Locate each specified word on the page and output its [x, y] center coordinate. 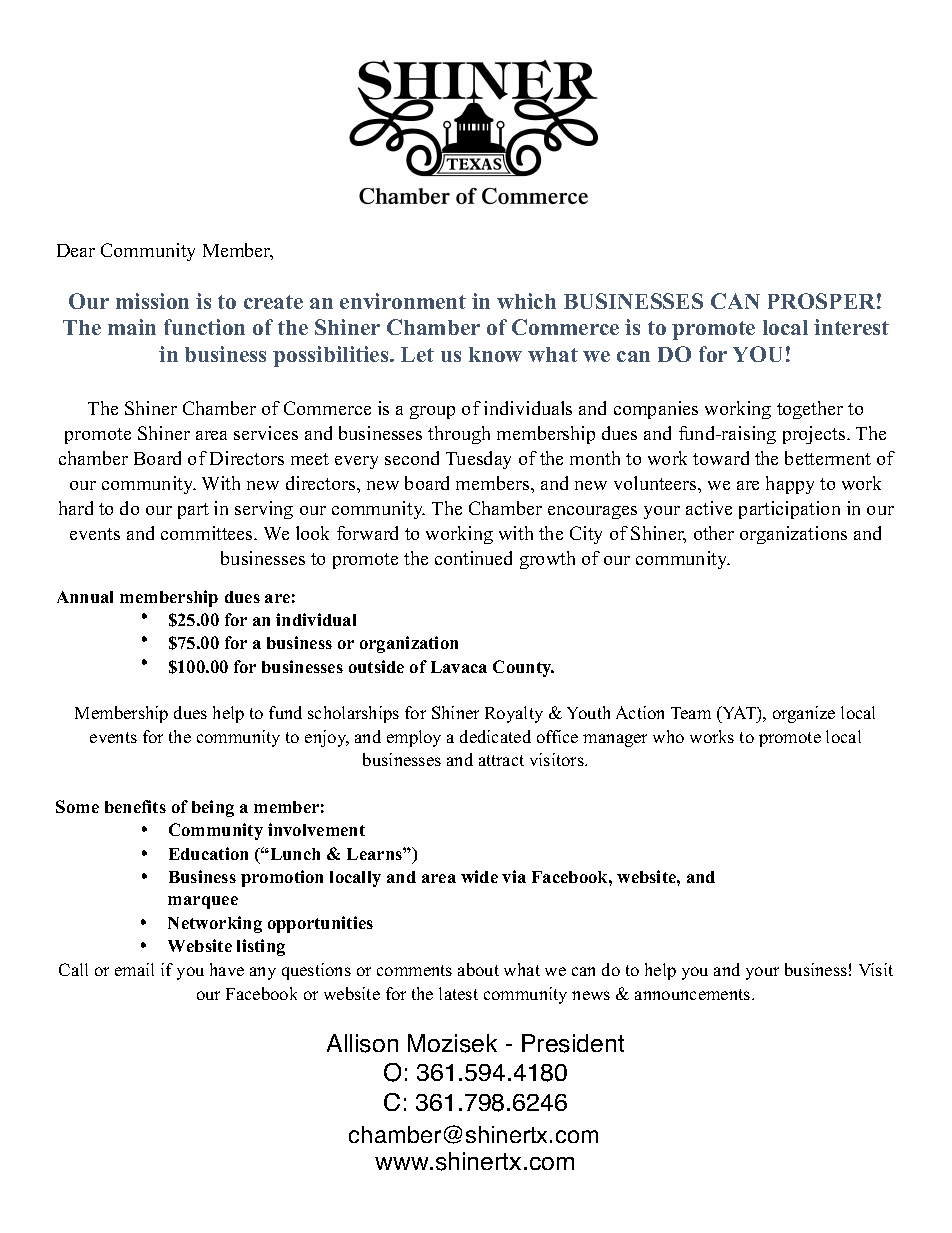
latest [458, 993]
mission [152, 301]
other [714, 533]
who [668, 736]
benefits [135, 806]
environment [403, 301]
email [134, 969]
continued [473, 558]
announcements [694, 994]
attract [501, 760]
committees [208, 533]
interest [851, 327]
